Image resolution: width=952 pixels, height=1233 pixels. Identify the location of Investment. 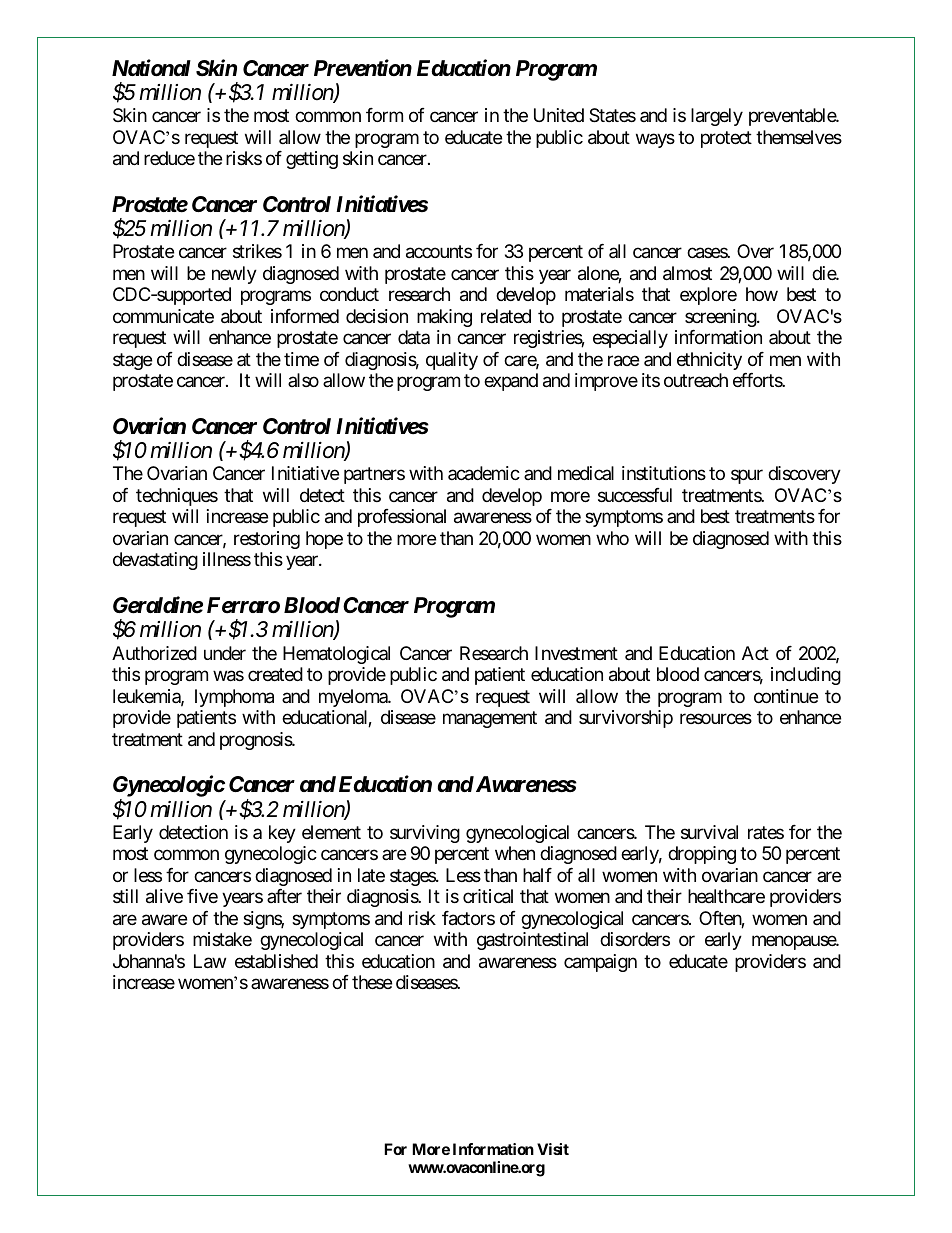
(576, 653).
